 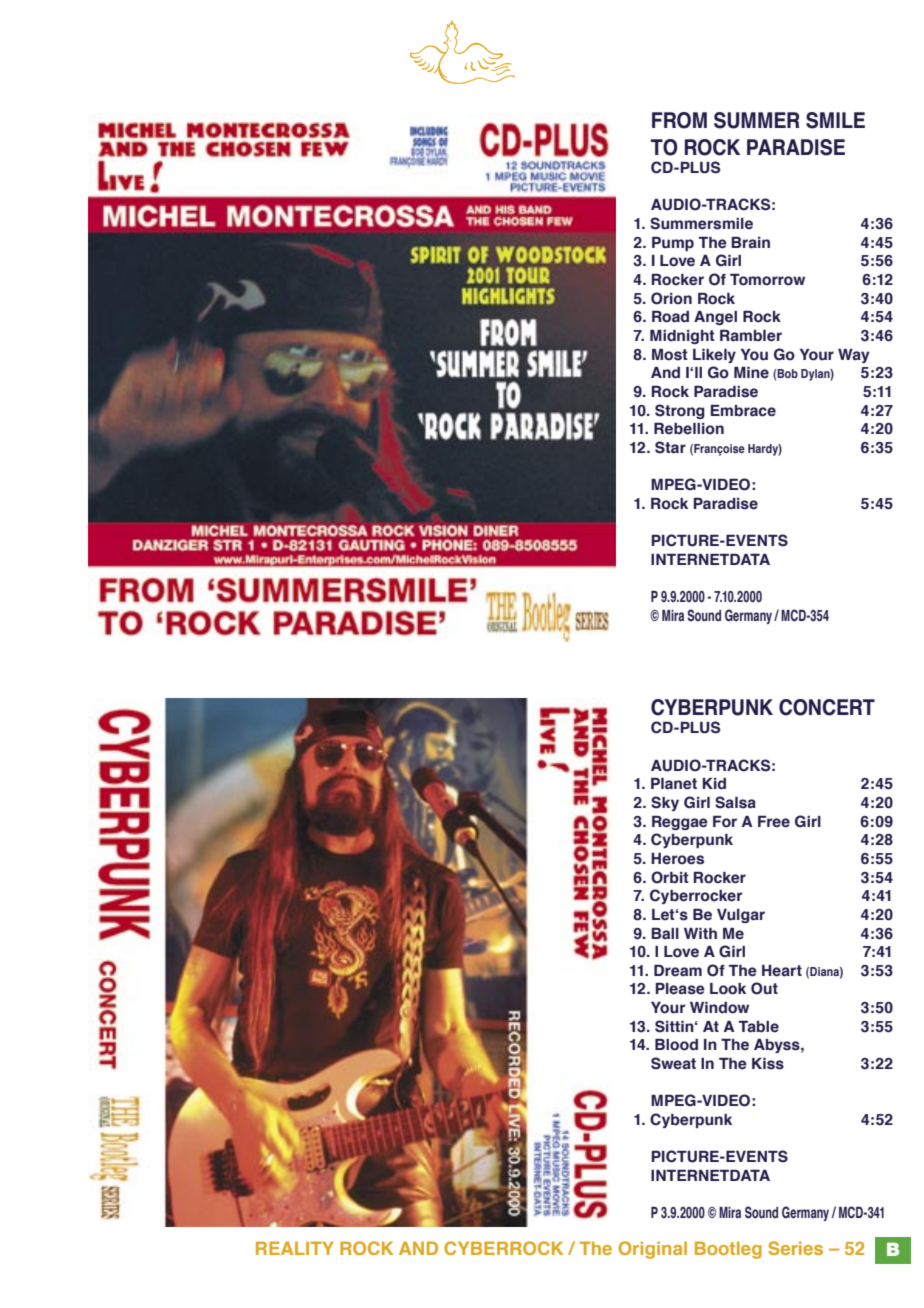 What do you see at coordinates (670, 447) in the screenshot?
I see `Star` at bounding box center [670, 447].
